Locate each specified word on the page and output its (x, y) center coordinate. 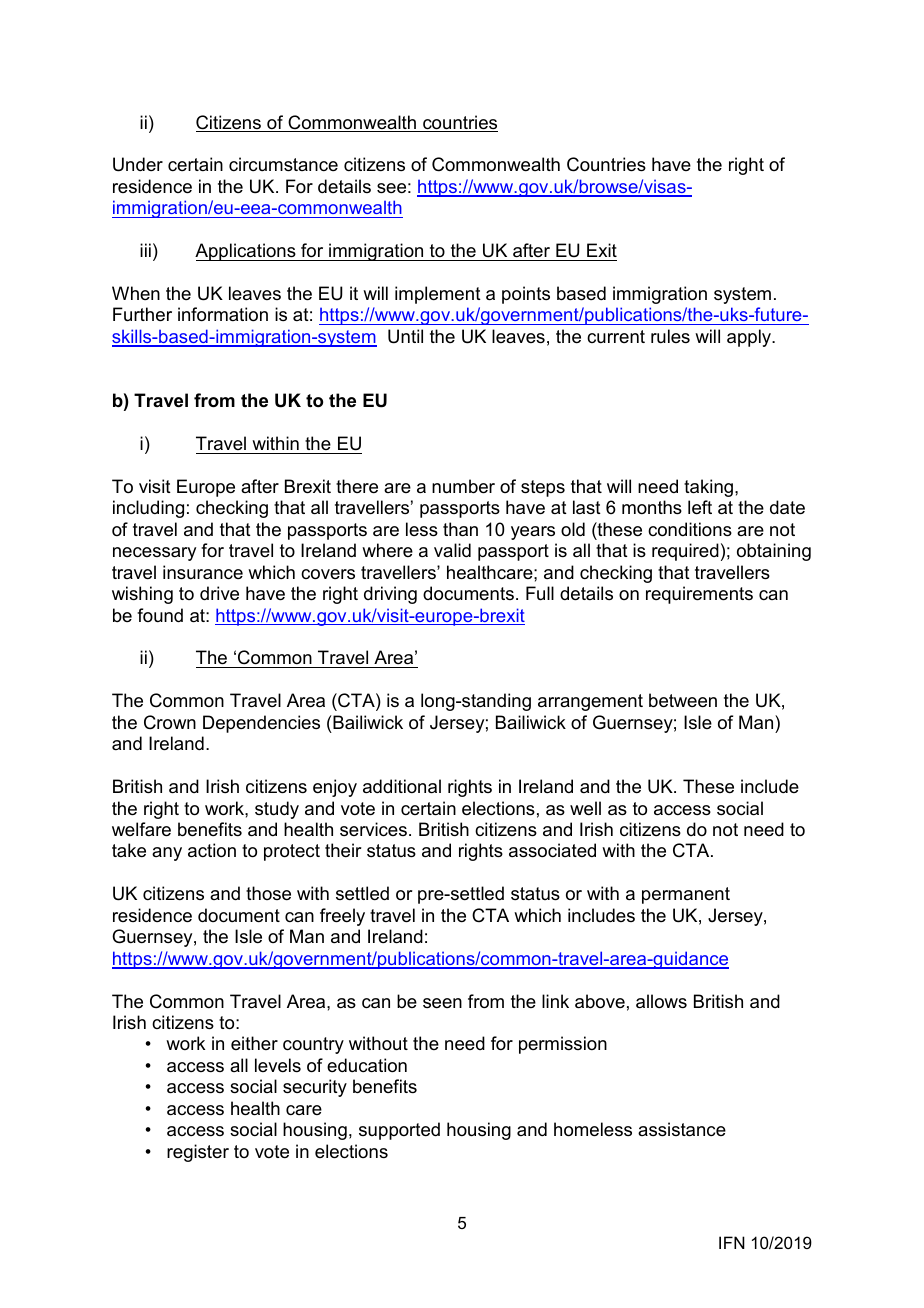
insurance (203, 572)
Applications (246, 252)
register (198, 1153)
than (460, 529)
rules (670, 336)
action (212, 850)
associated (552, 850)
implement (438, 295)
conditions (690, 529)
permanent (686, 895)
